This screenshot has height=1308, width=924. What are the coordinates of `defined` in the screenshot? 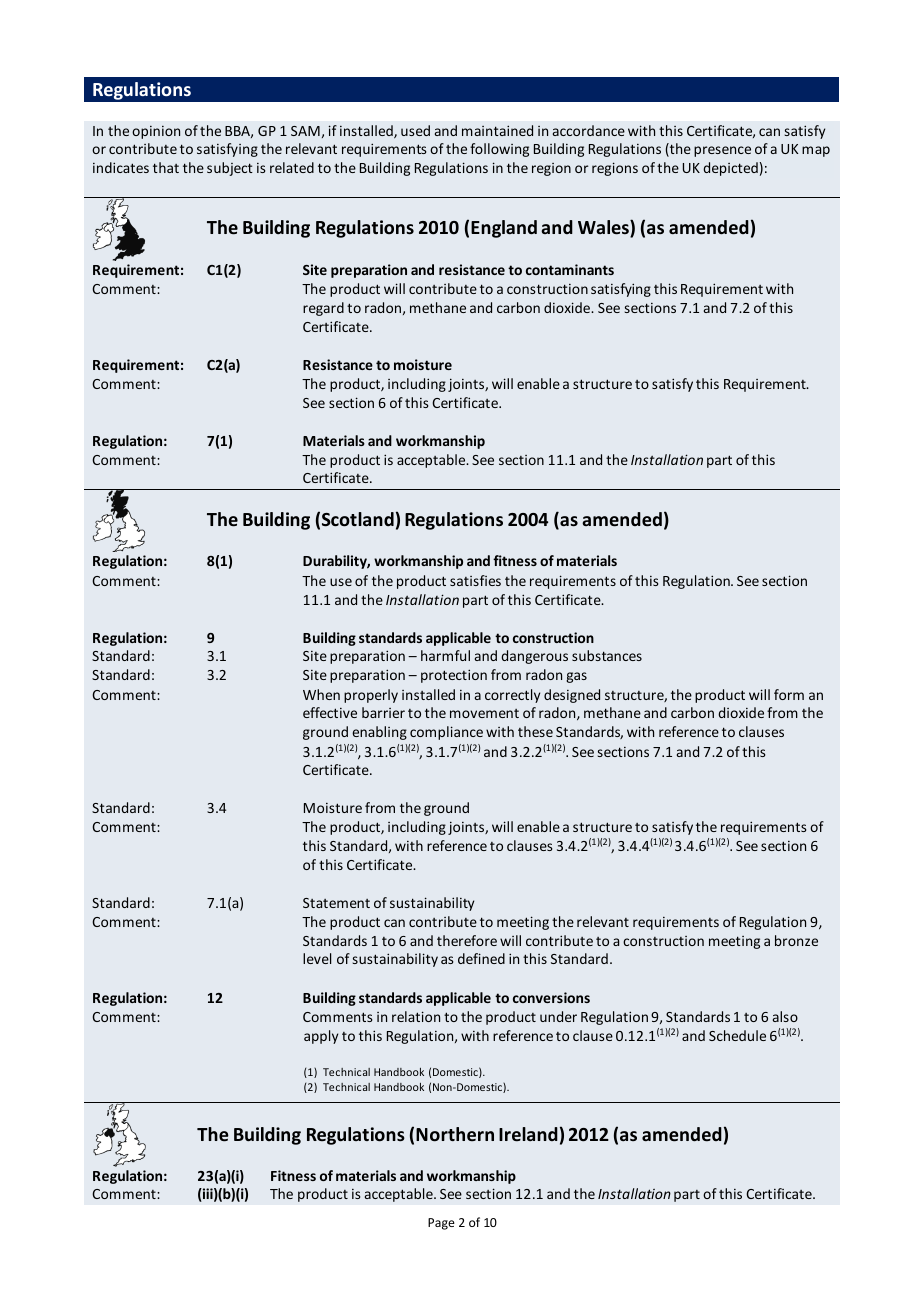 It's located at (481, 958).
